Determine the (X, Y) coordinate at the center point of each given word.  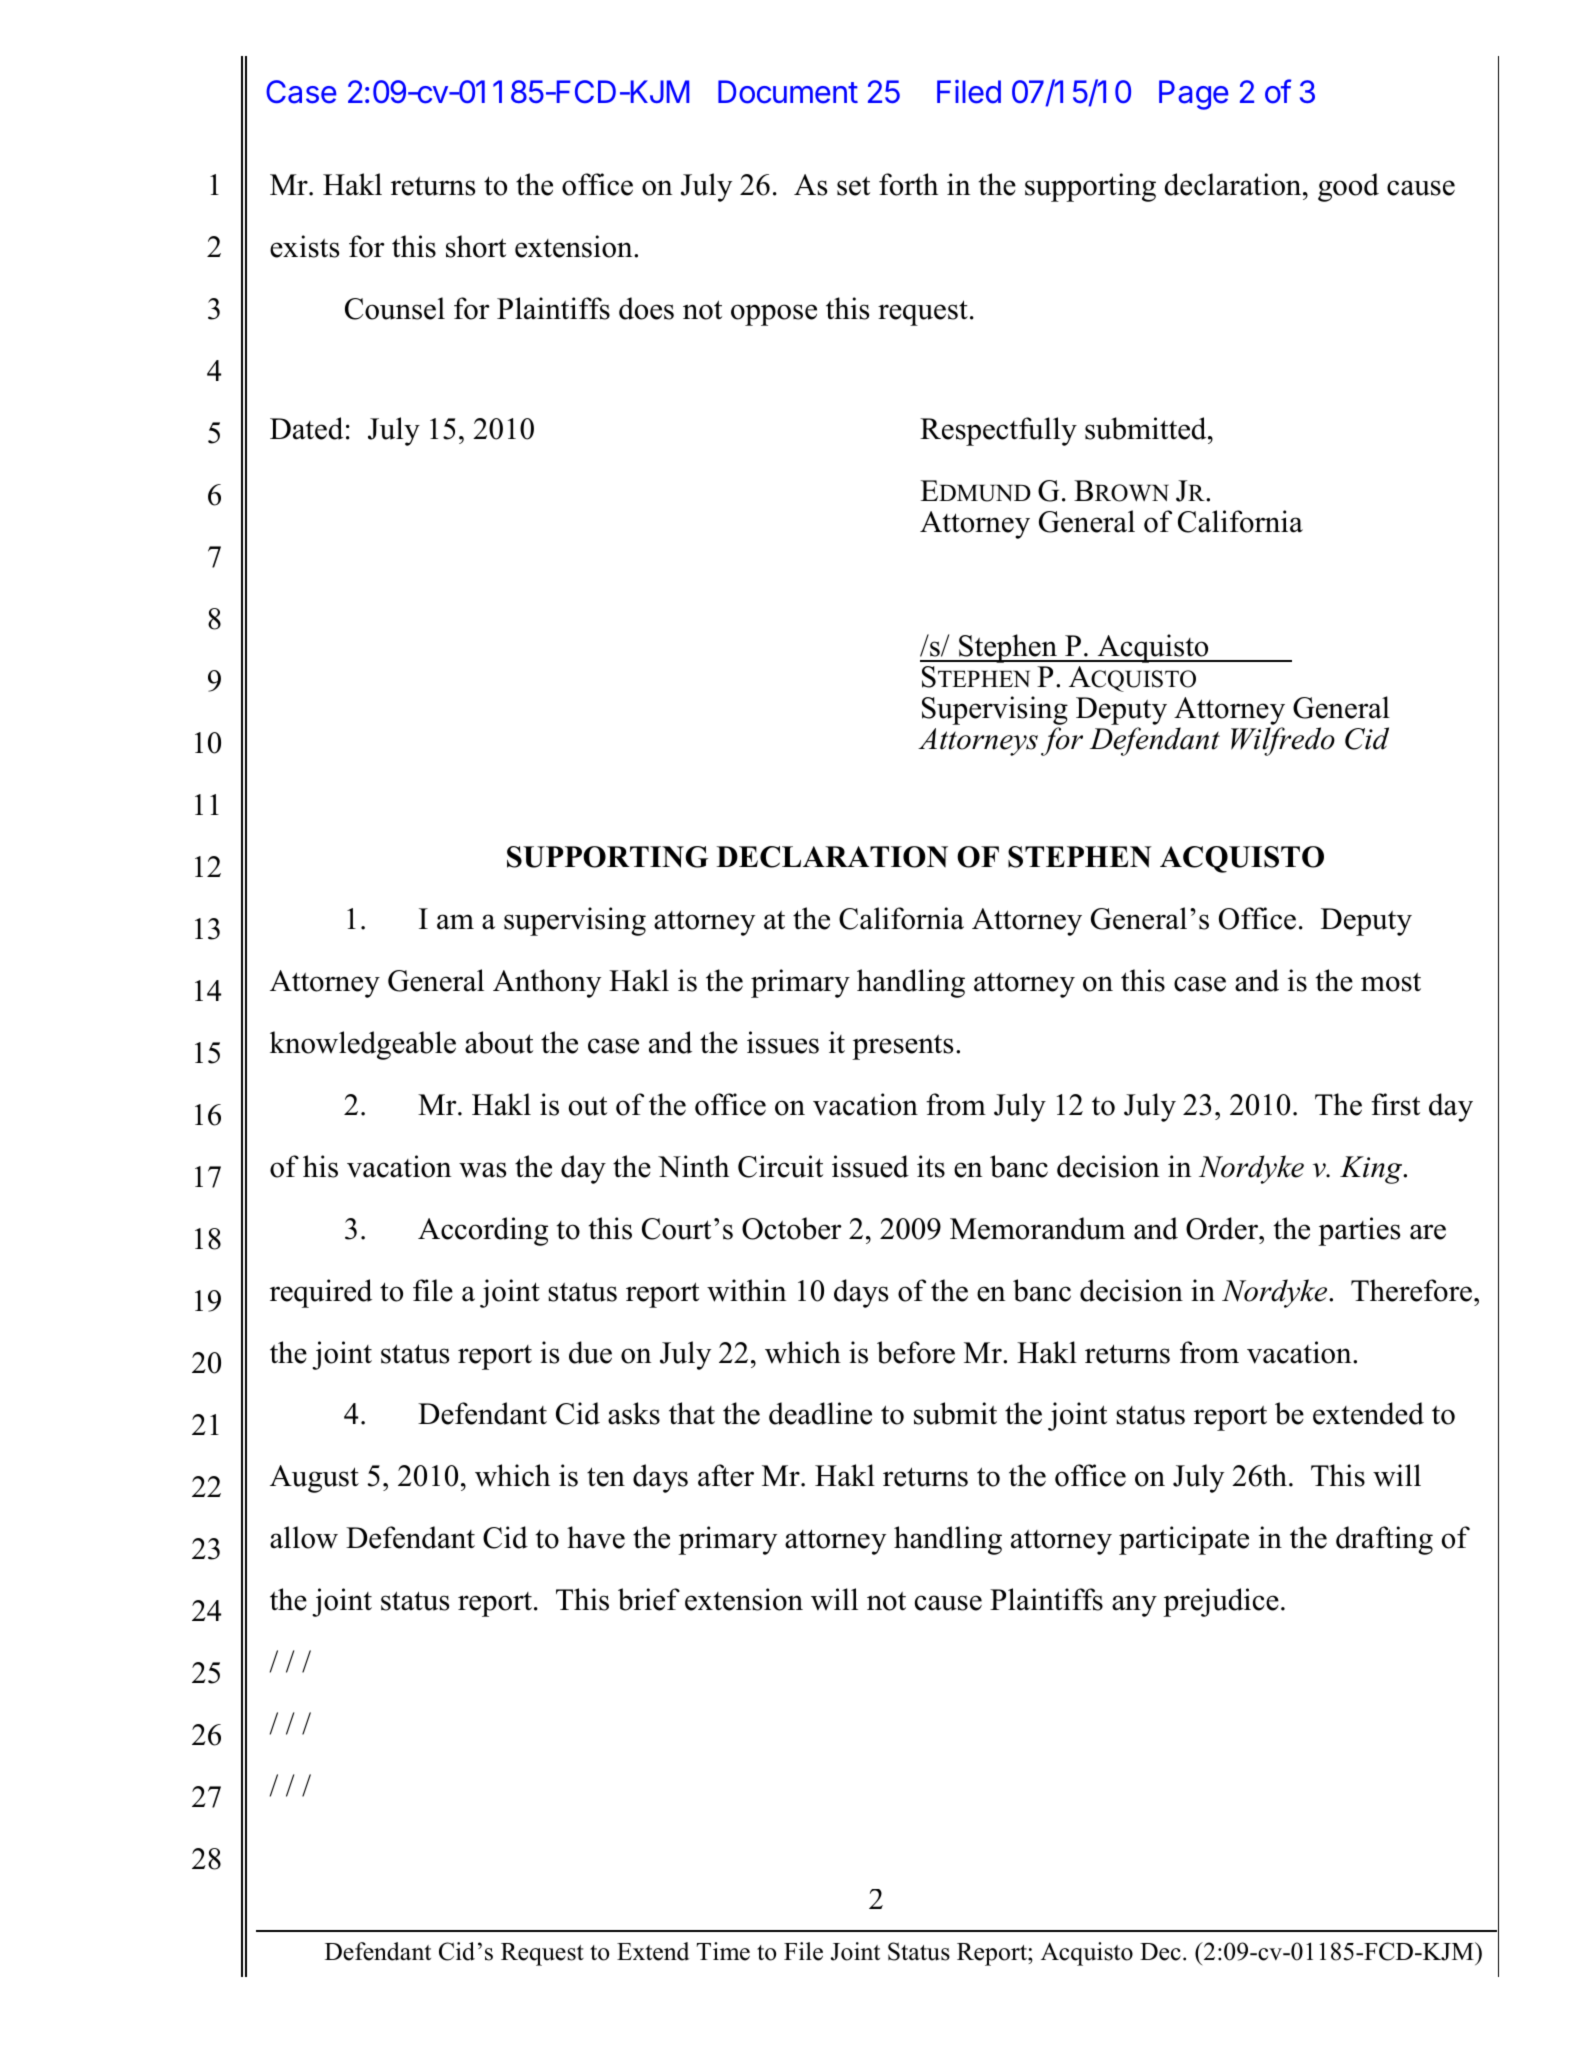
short (476, 246)
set (853, 186)
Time (723, 1951)
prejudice (1221, 1602)
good (1348, 187)
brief (649, 1599)
